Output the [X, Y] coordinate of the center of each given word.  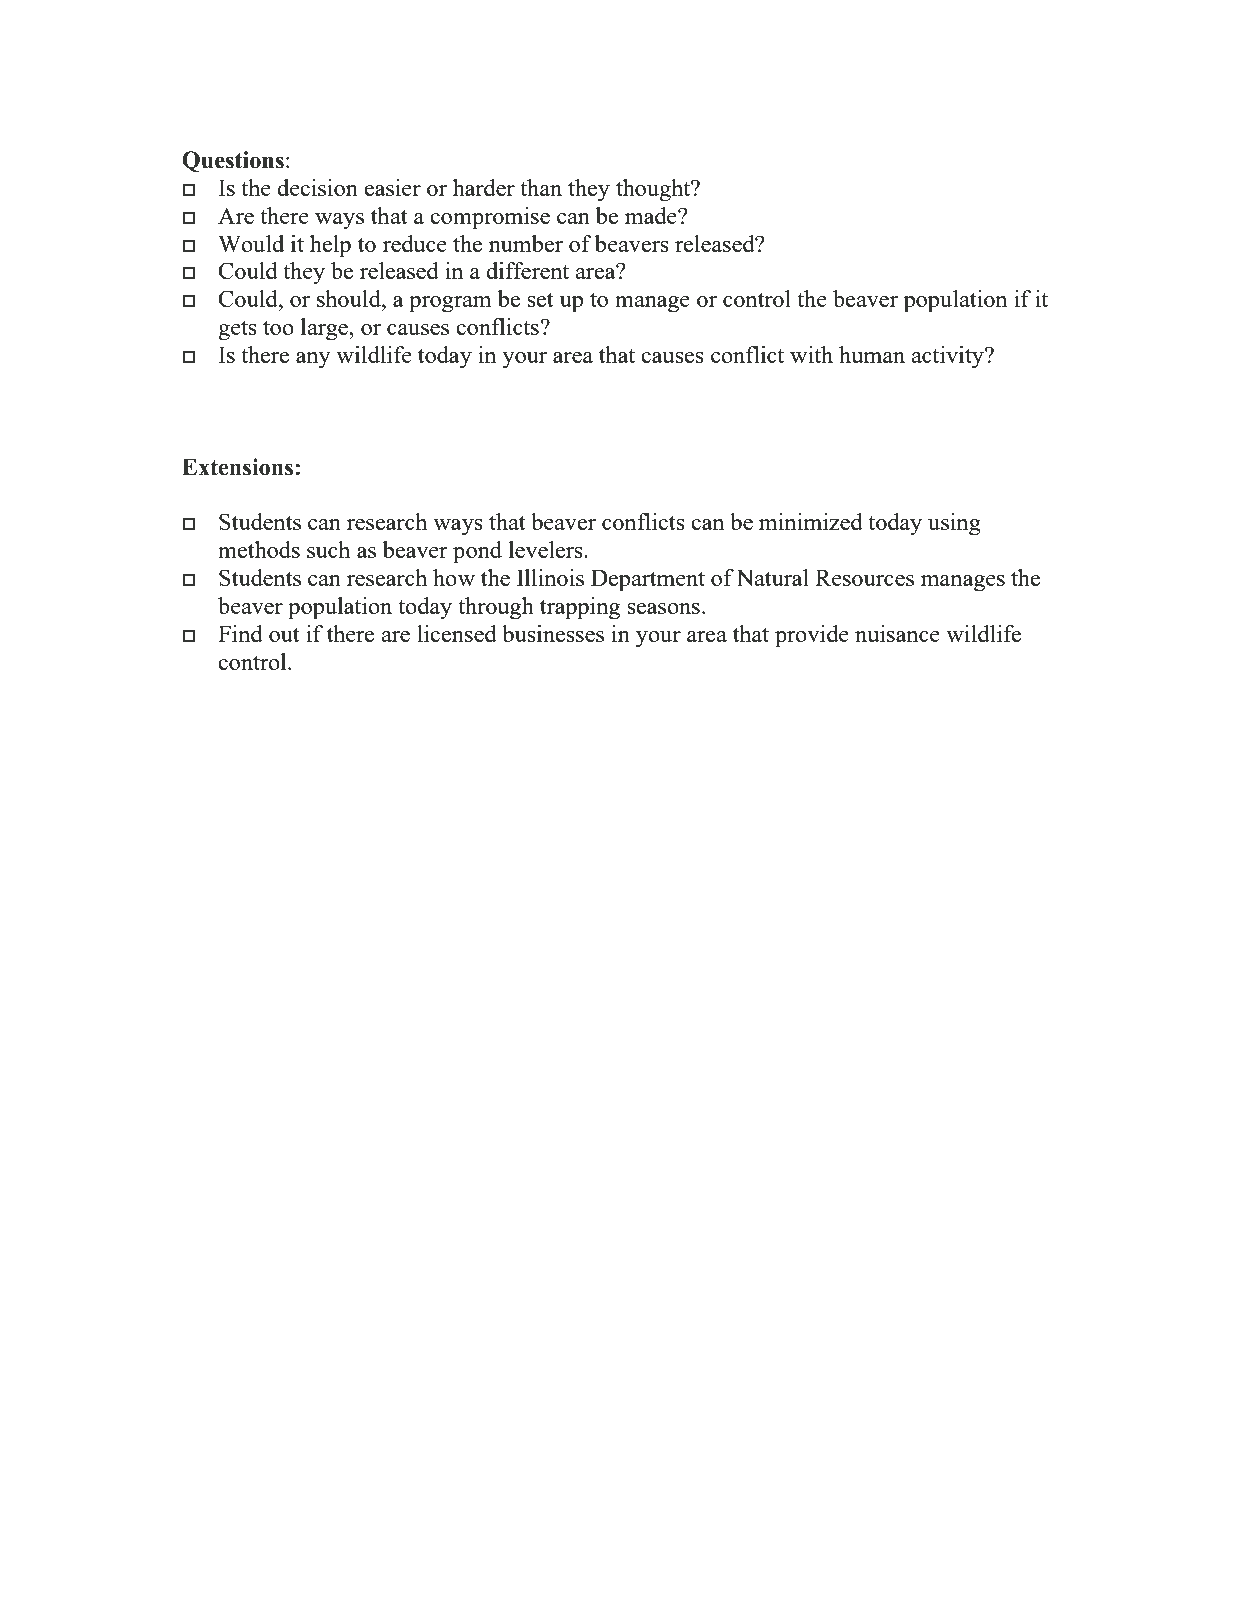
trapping [580, 608]
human [872, 354]
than [541, 187]
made [652, 215]
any [313, 360]
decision [317, 187]
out [284, 635]
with [811, 354]
